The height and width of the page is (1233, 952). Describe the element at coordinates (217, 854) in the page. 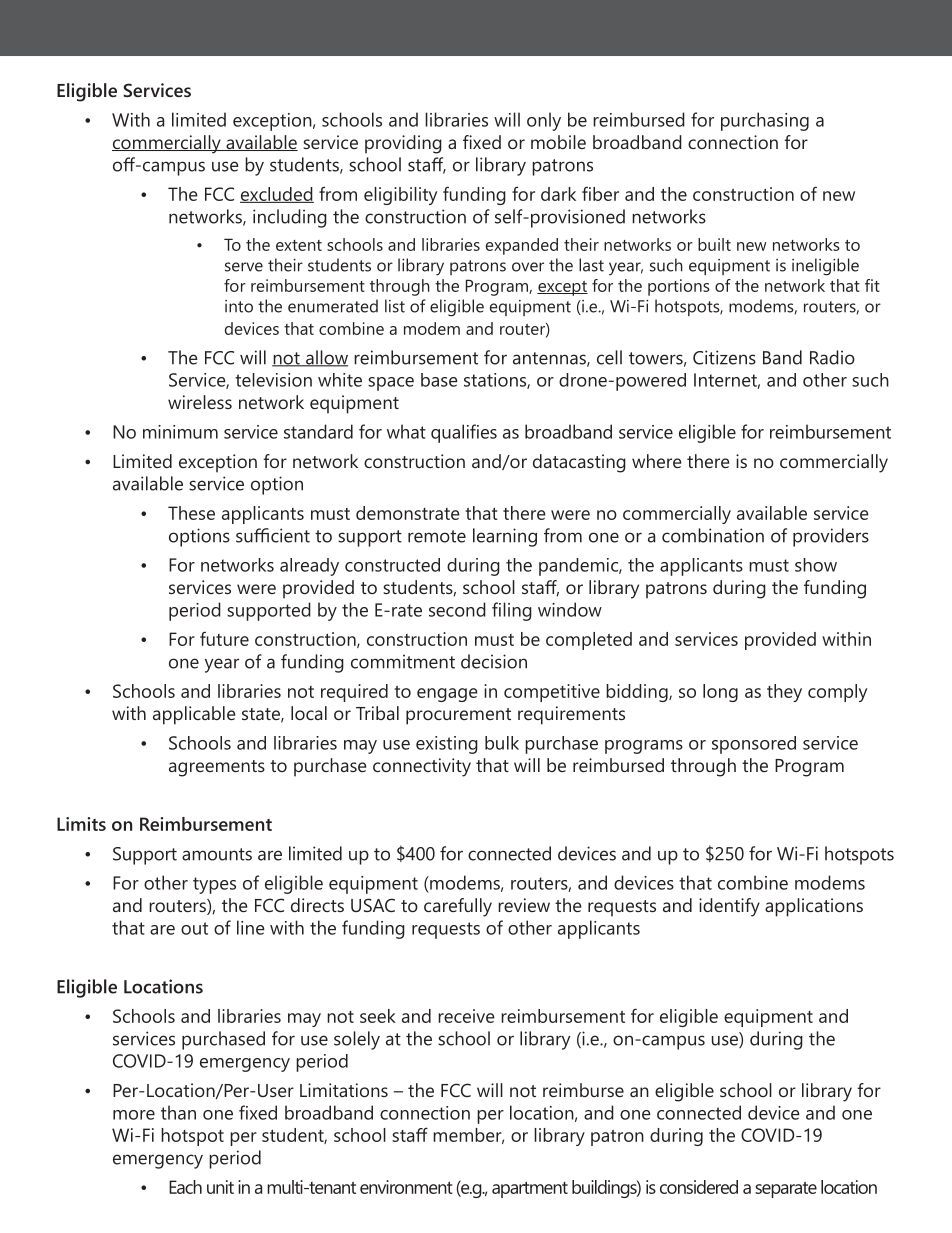

I see `amounts` at that location.
